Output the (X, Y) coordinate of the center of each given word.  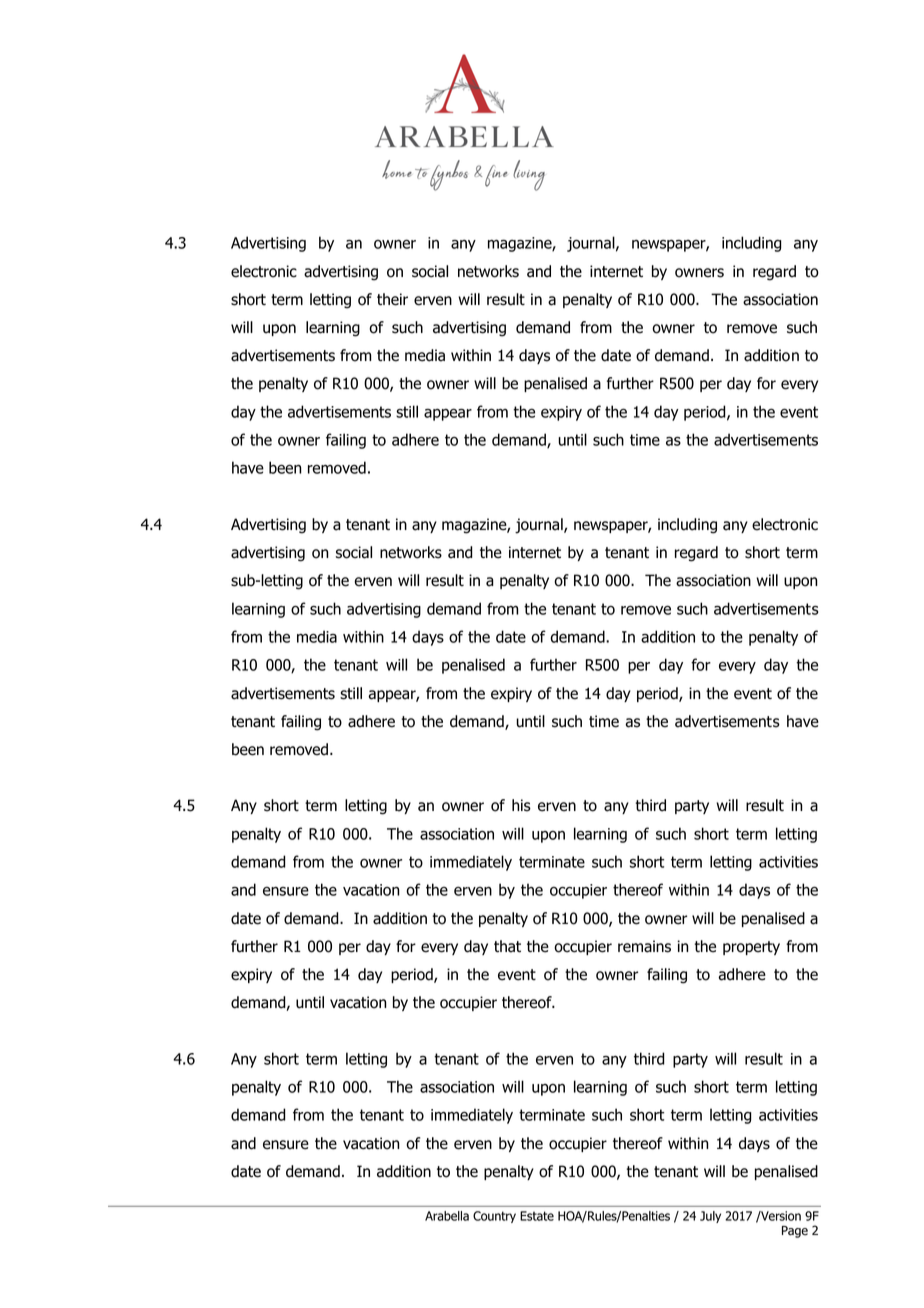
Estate (537, 1216)
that (507, 946)
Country (494, 1217)
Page (795, 1232)
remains (644, 946)
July (710, 1217)
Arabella (447, 1216)
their (392, 299)
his (521, 805)
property (751, 948)
